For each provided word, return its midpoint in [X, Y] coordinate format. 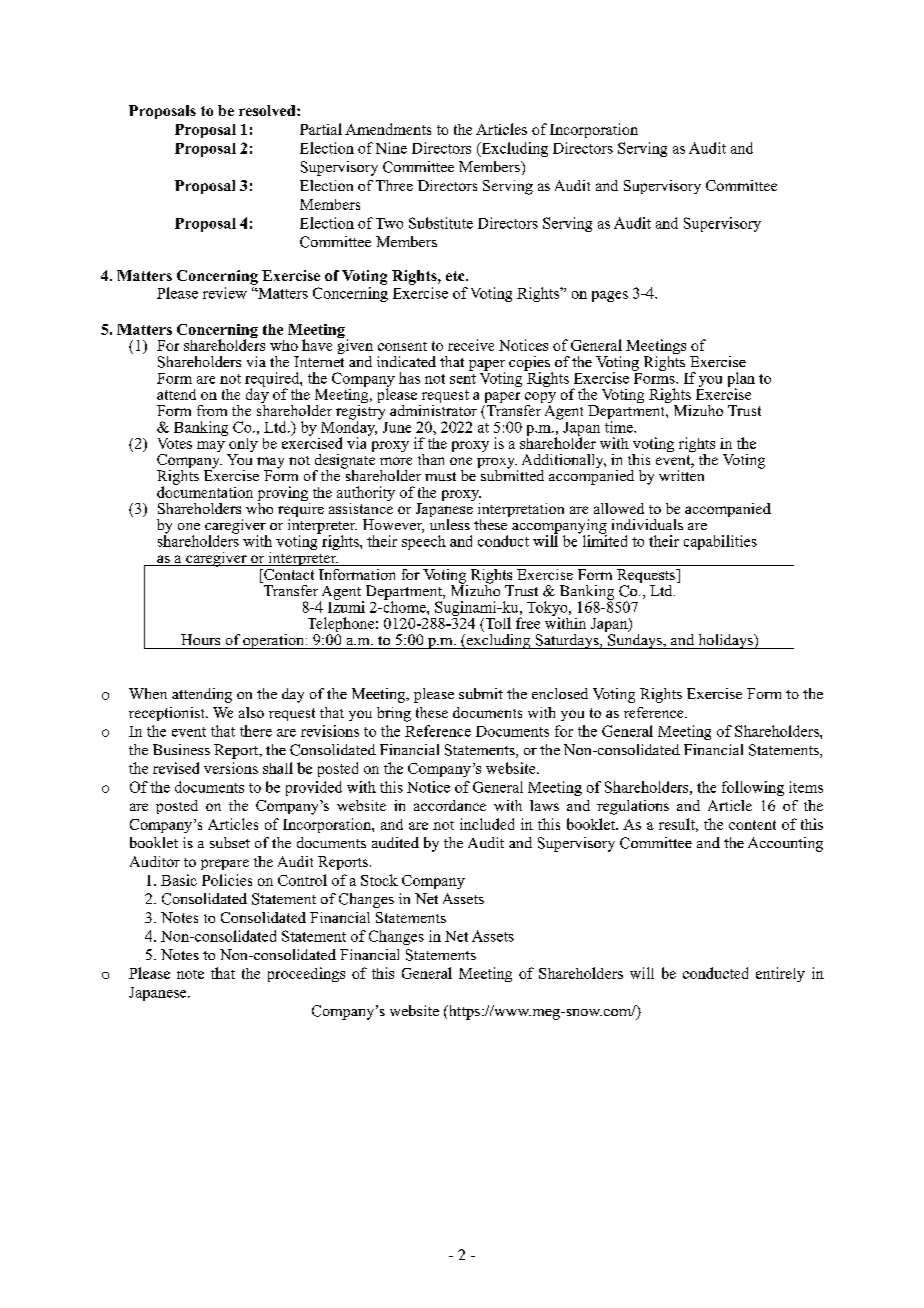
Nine [391, 148]
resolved [268, 110]
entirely [780, 974]
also [251, 712]
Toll [497, 624]
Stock [379, 880]
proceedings [306, 974]
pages [610, 296]
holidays [725, 641]
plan [741, 380]
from [212, 410]
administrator [433, 409]
